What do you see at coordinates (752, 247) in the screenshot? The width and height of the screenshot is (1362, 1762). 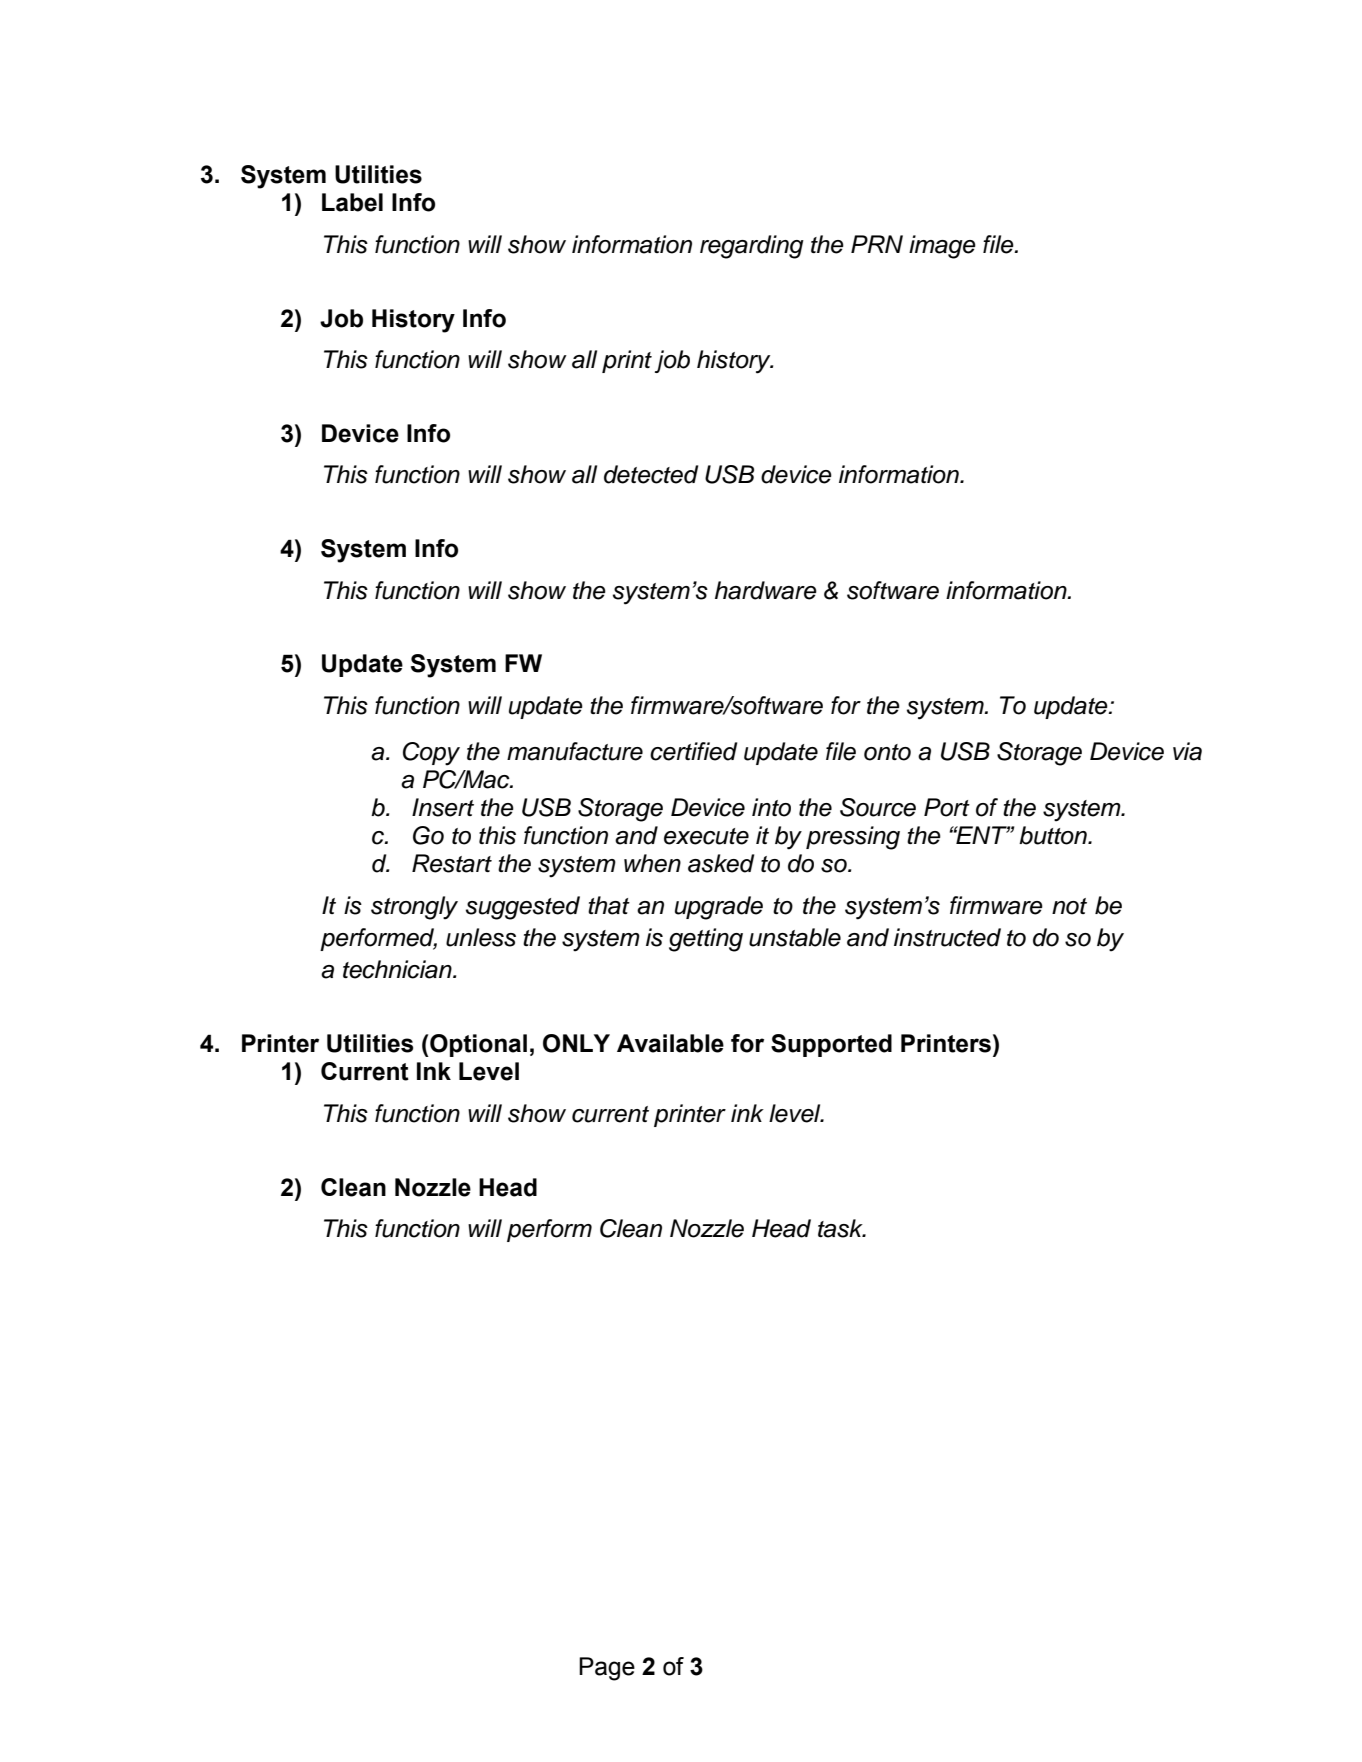 I see `regarding` at bounding box center [752, 247].
